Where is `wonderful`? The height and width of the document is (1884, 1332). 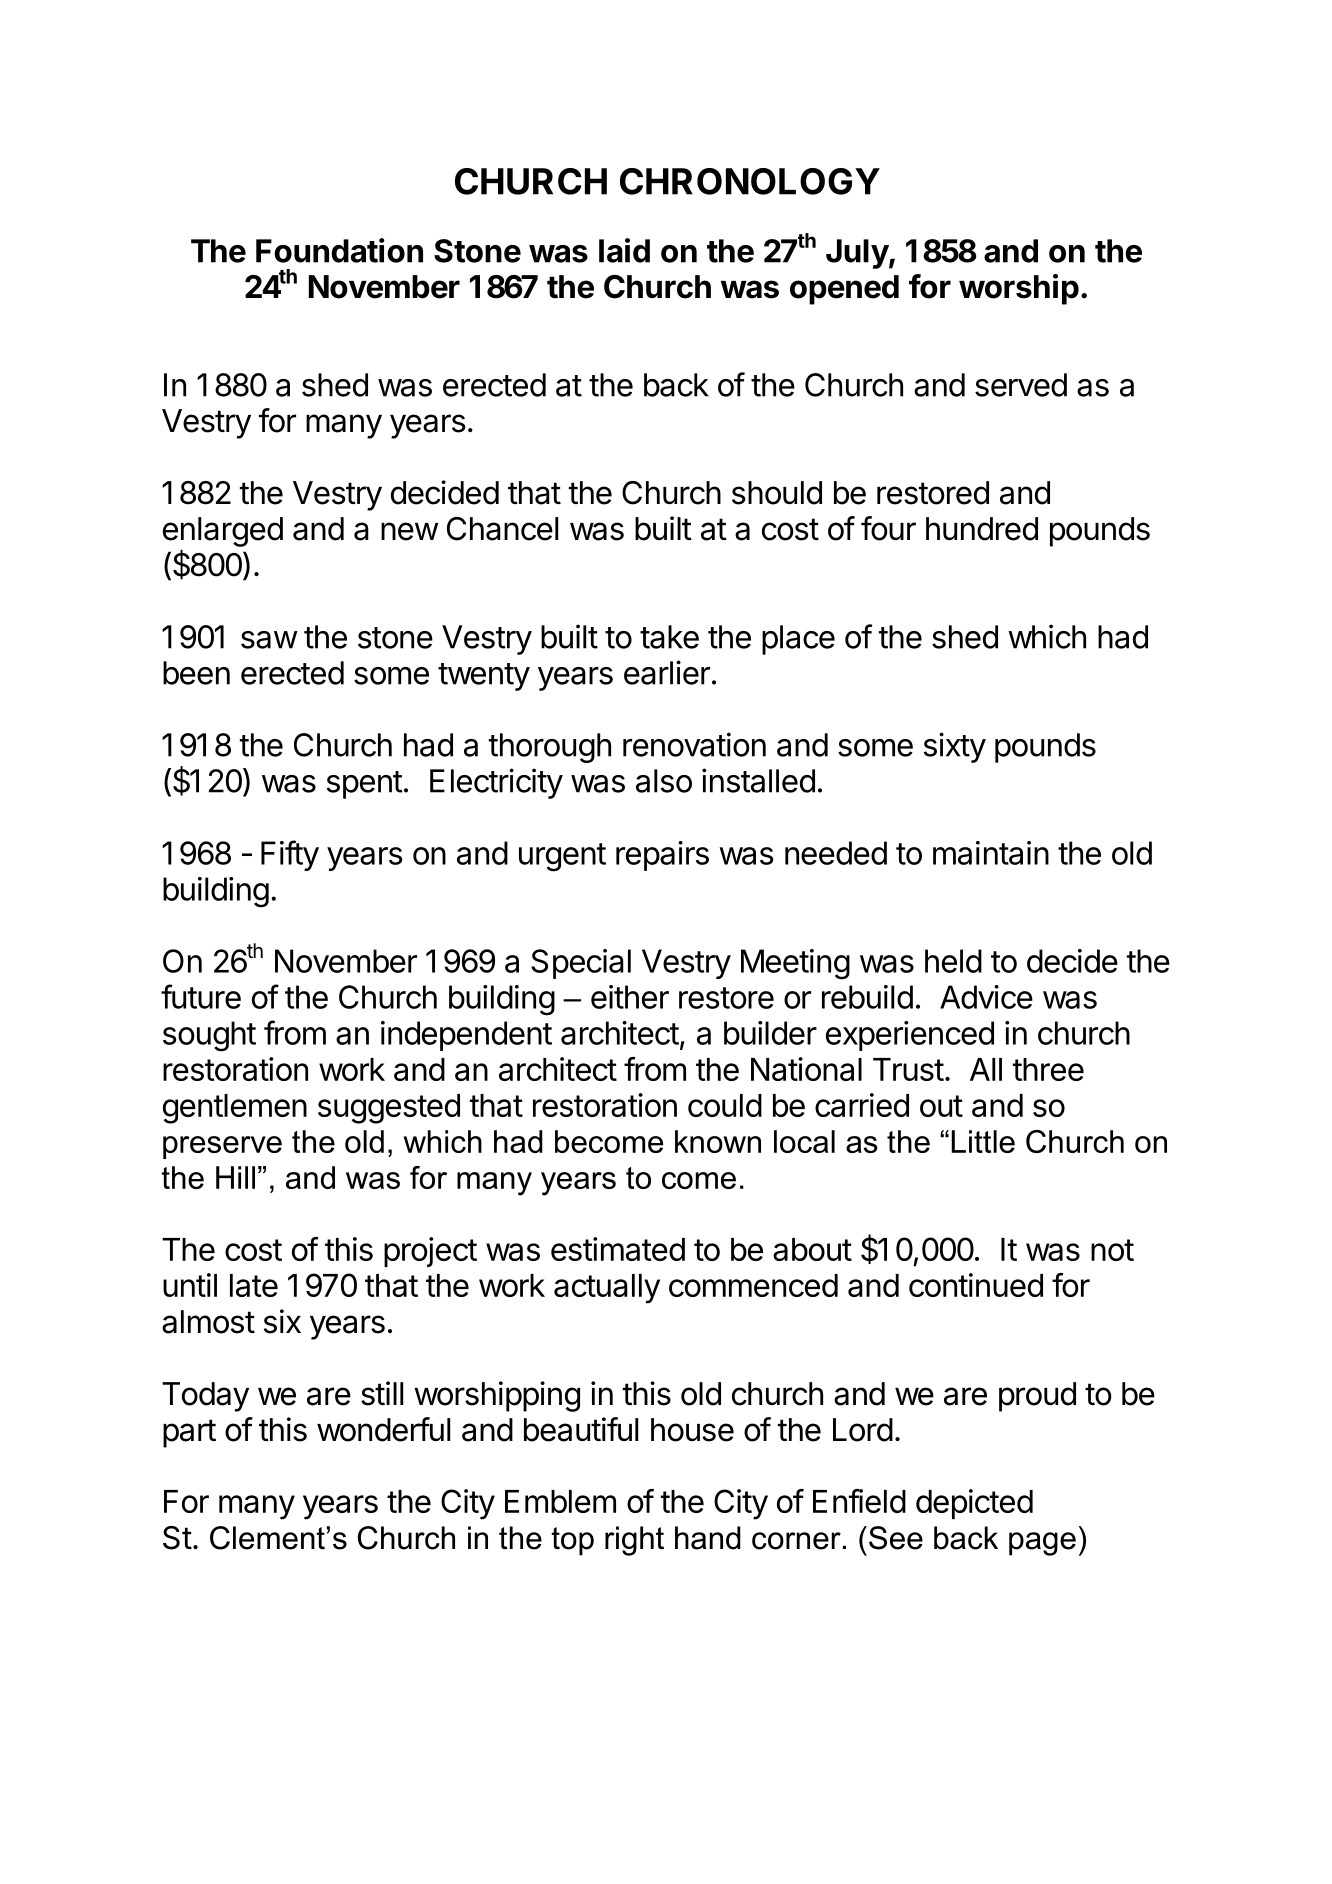 wonderful is located at coordinates (383, 1429).
